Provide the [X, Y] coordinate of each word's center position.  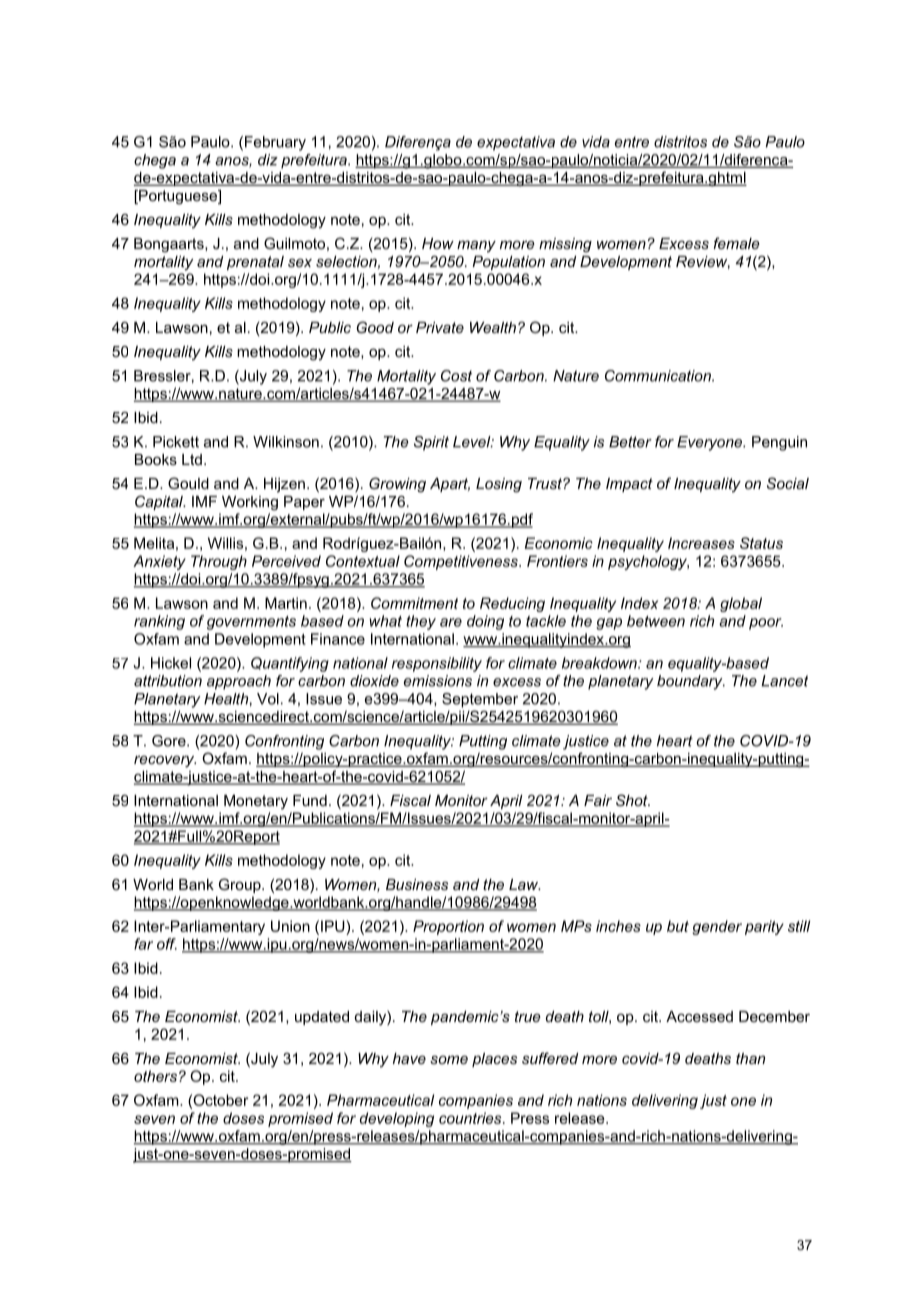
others [155, 1076]
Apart [450, 485]
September [480, 700]
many [476, 246]
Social [788, 483]
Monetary [256, 802]
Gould [188, 483]
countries [471, 1118]
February [275, 143]
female [736, 243]
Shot [633, 800]
